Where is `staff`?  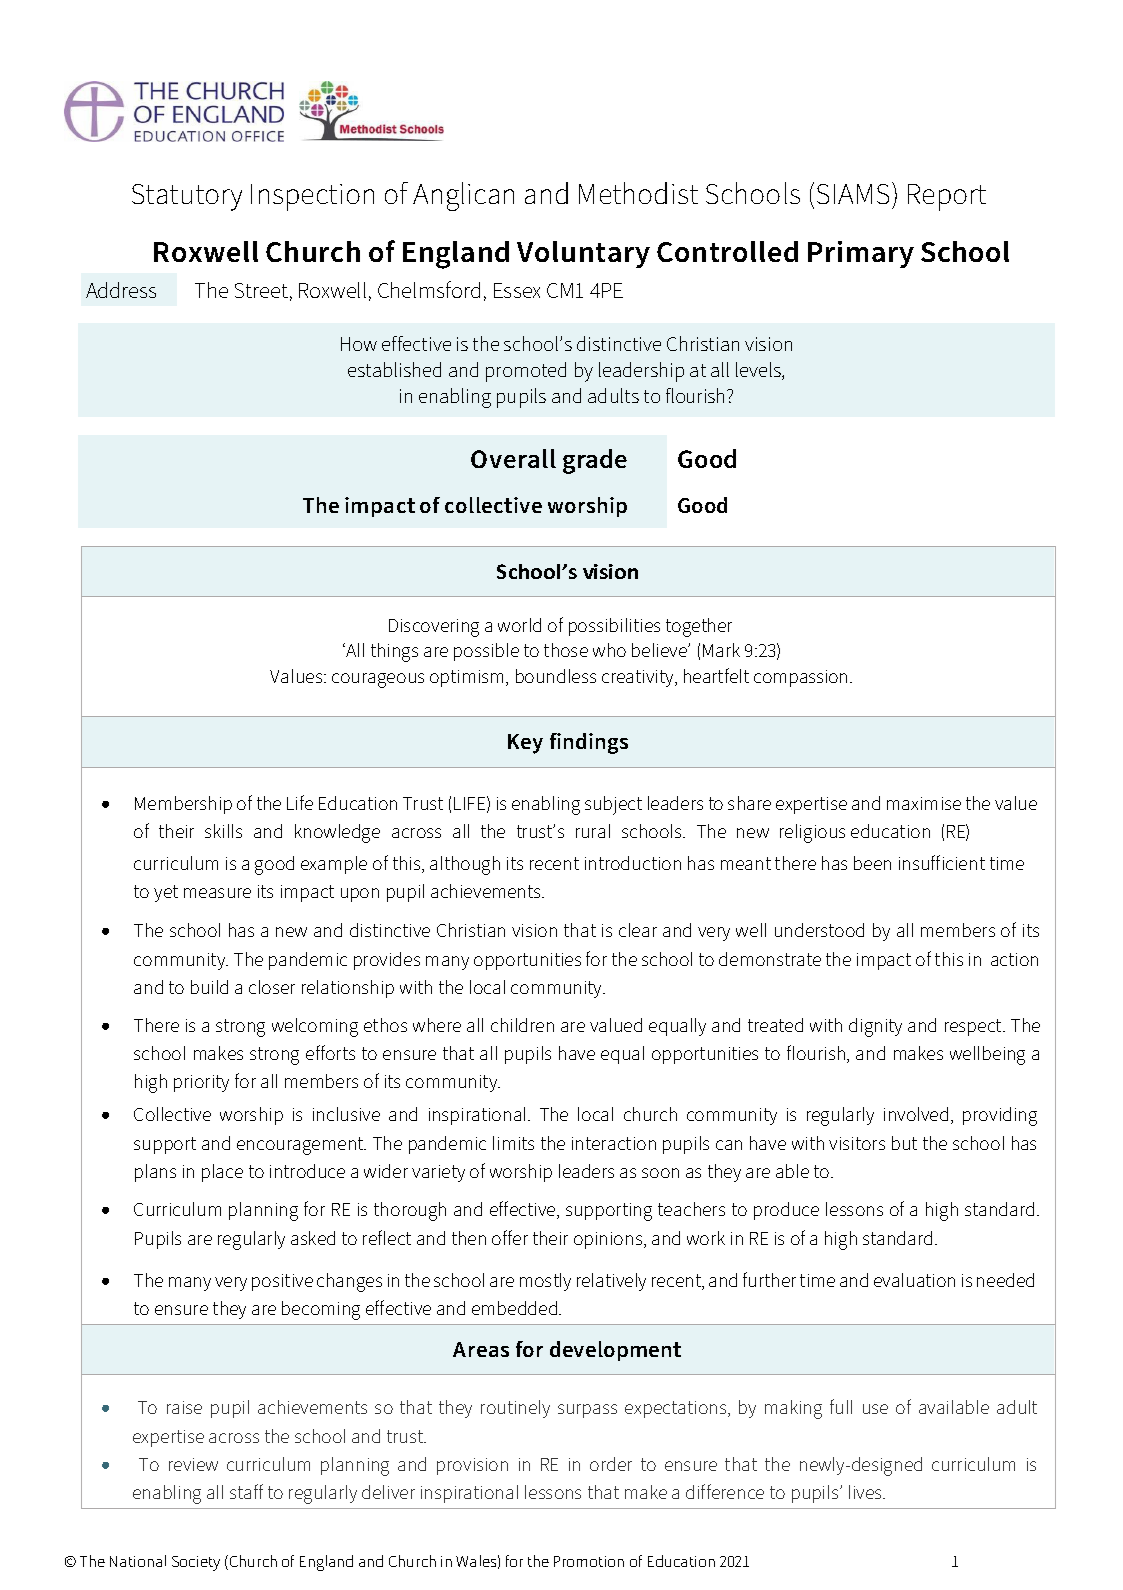 staff is located at coordinates (246, 1491).
